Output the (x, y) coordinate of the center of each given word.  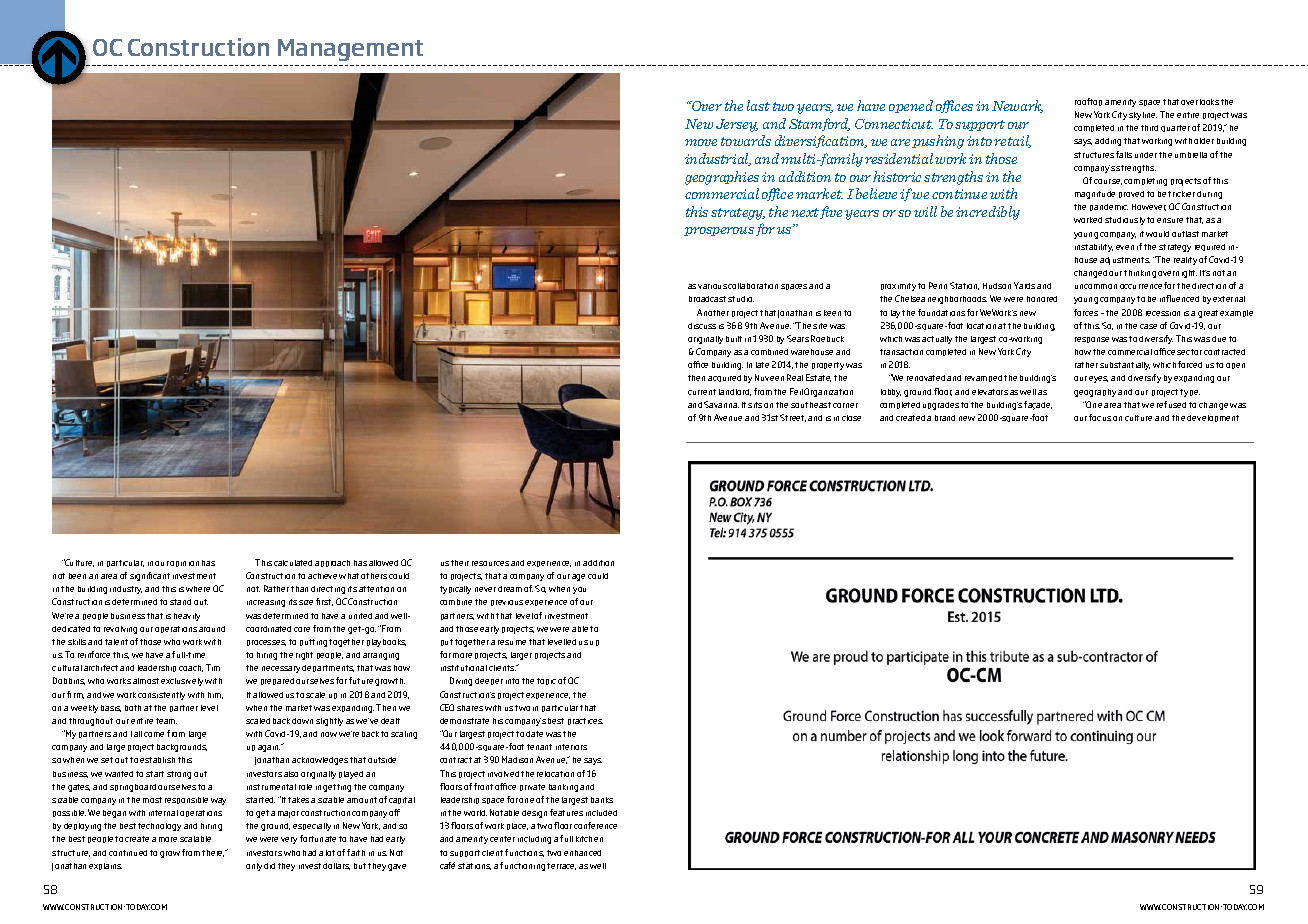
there (214, 853)
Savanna (721, 404)
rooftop (1088, 102)
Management (350, 50)
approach (332, 563)
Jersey (737, 125)
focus (1100, 417)
